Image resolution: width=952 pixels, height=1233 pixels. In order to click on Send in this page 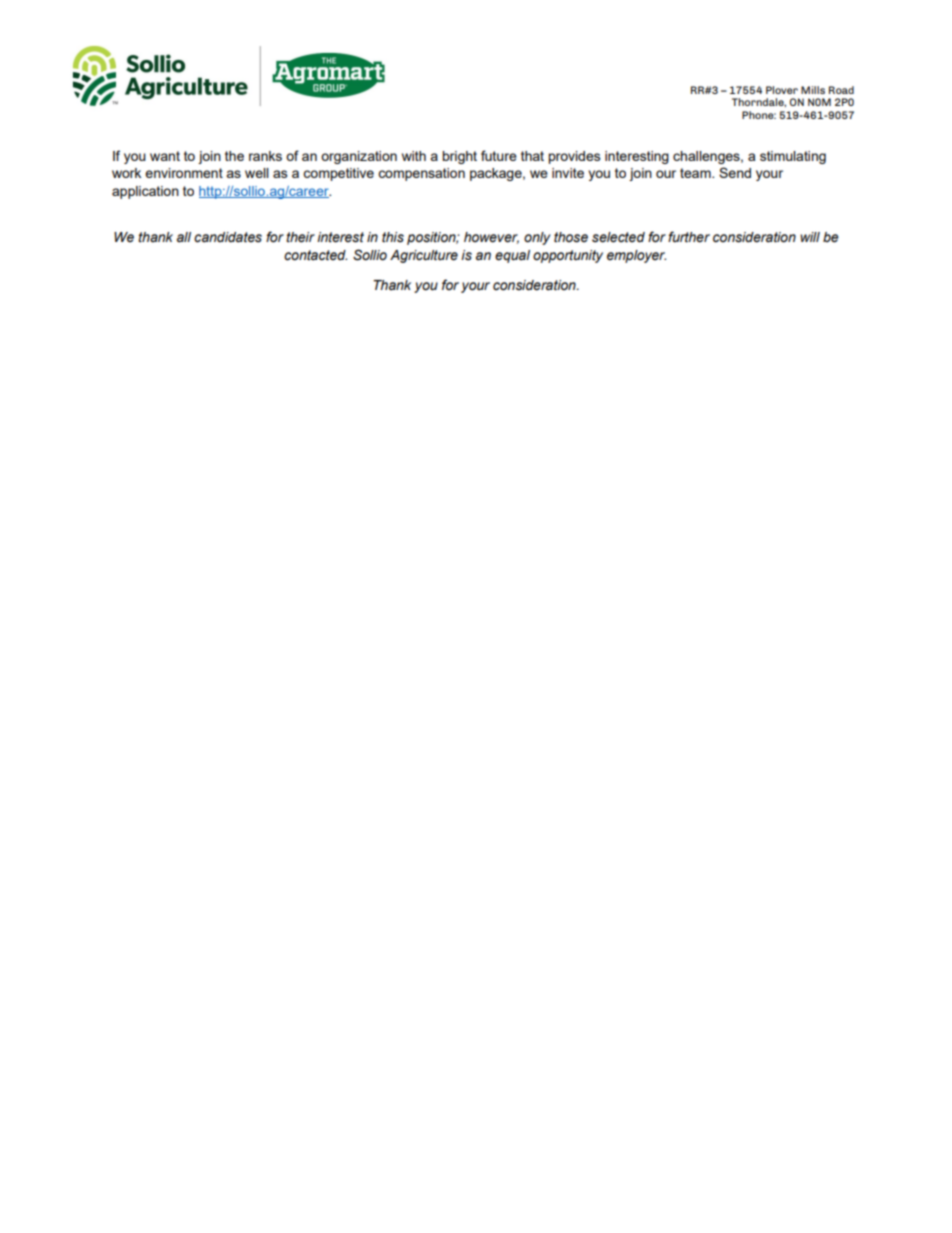, I will do `click(735, 172)`.
